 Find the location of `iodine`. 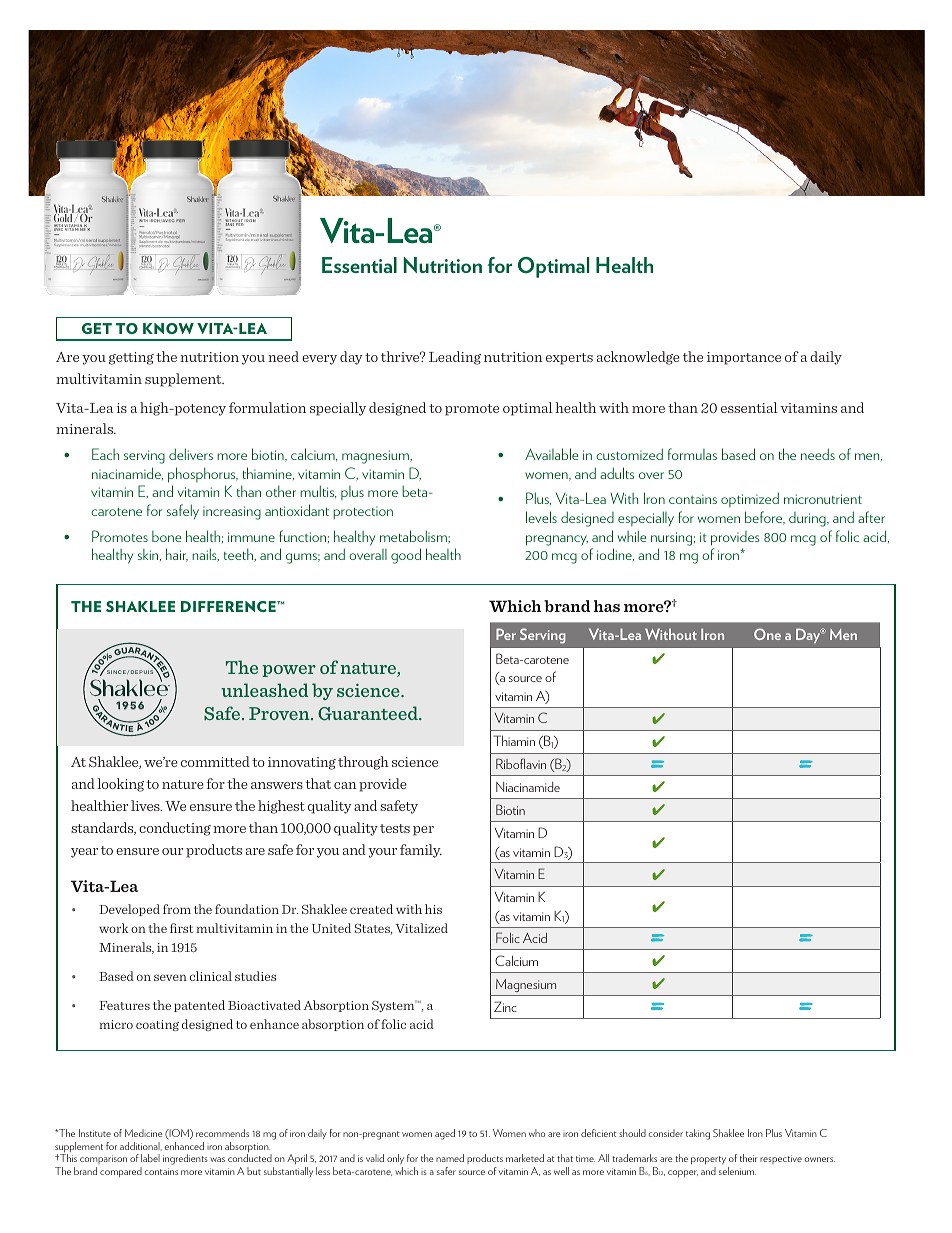

iodine is located at coordinates (615, 554).
